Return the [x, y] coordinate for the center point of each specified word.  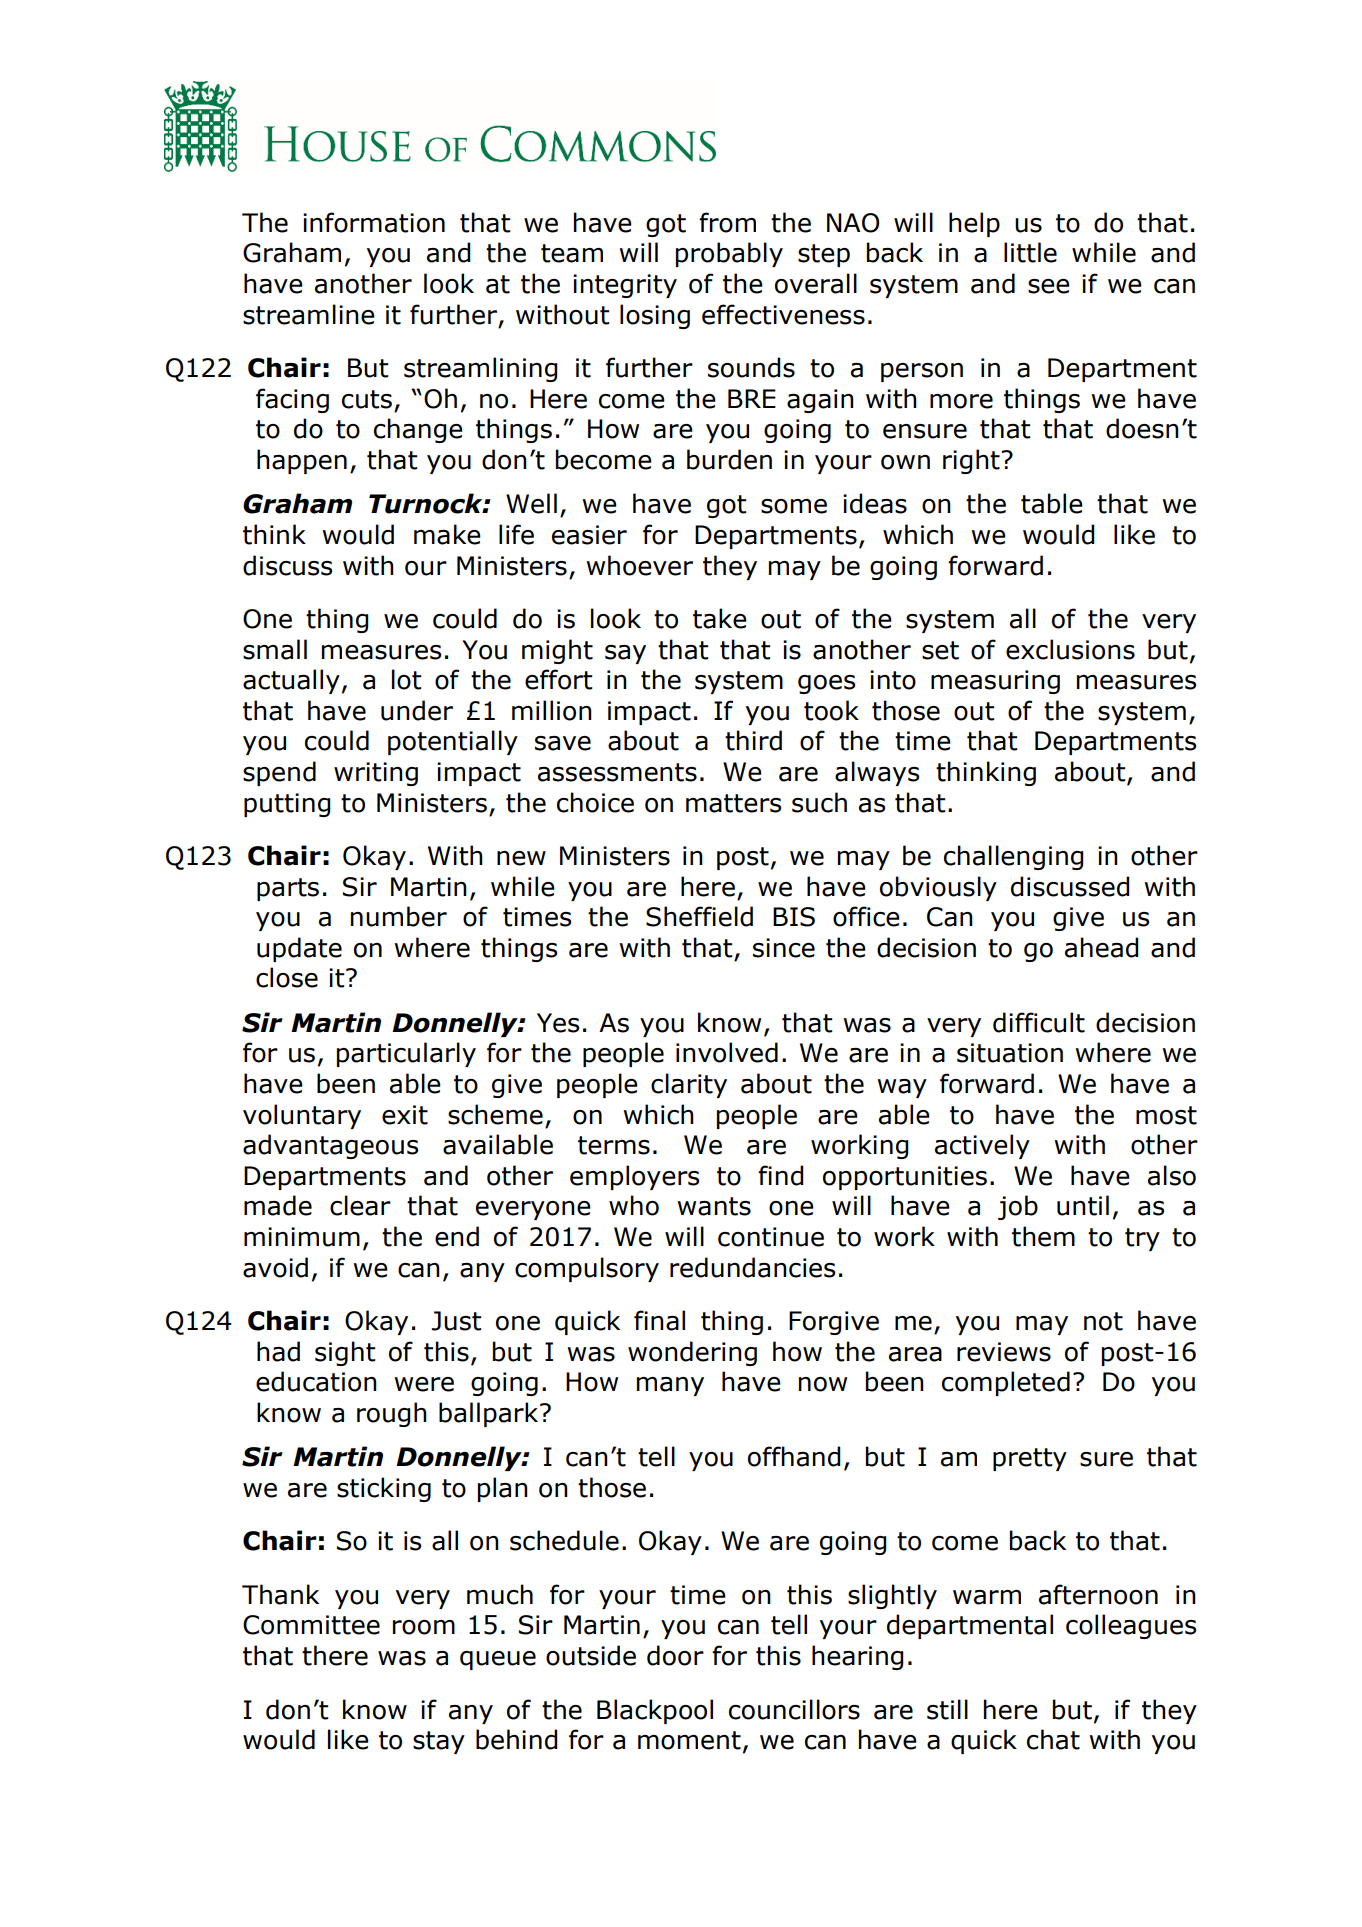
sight [345, 1353]
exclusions [1070, 649]
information [374, 222]
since [784, 948]
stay [439, 1742]
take [720, 618]
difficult [1039, 1022]
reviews [1004, 1352]
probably [729, 254]
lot [406, 679]
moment [689, 1740]
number [399, 916]
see [1049, 286]
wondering [692, 1353]
